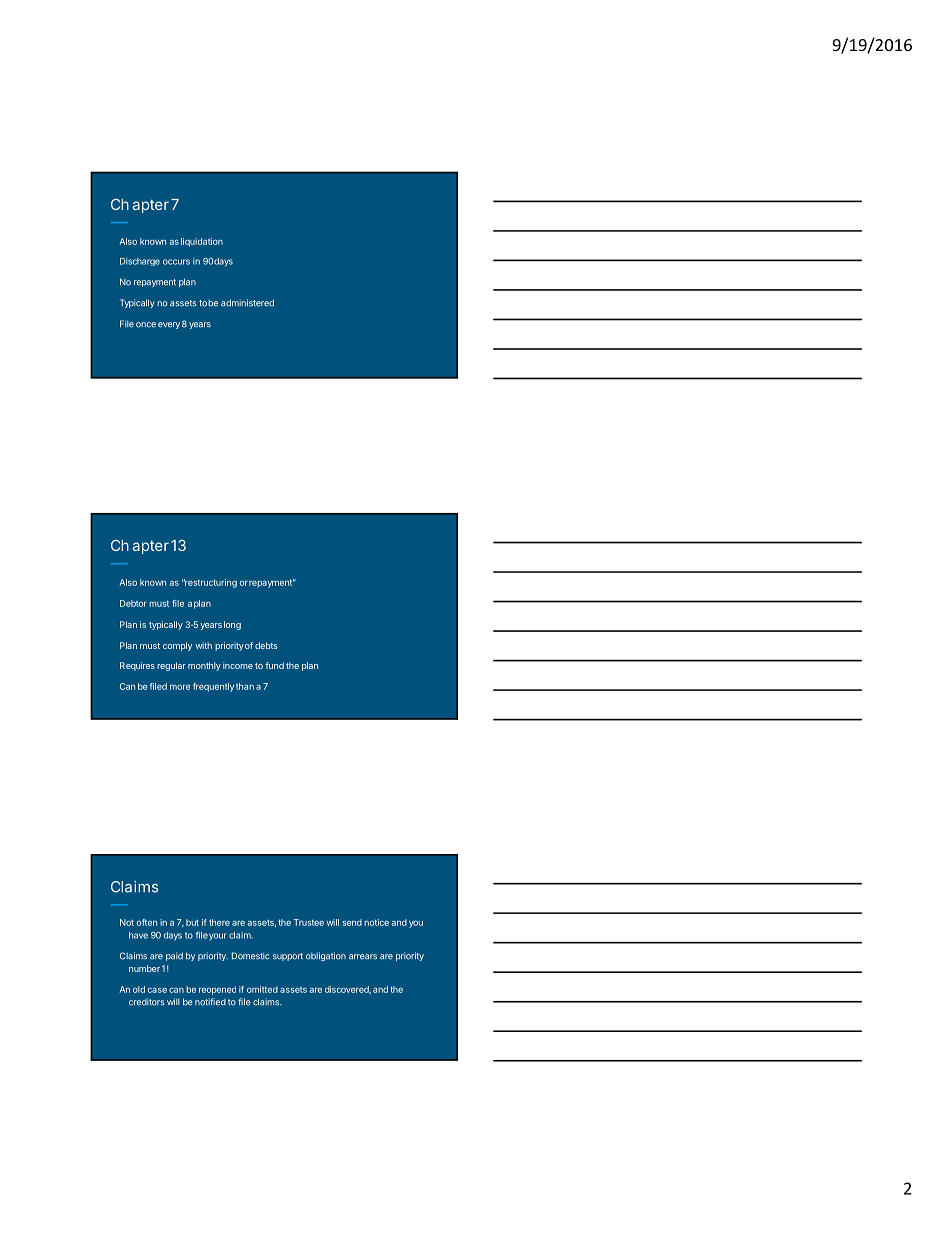 The height and width of the screenshot is (1233, 952). Describe the element at coordinates (247, 303) in the screenshot. I see `administered` at that location.
